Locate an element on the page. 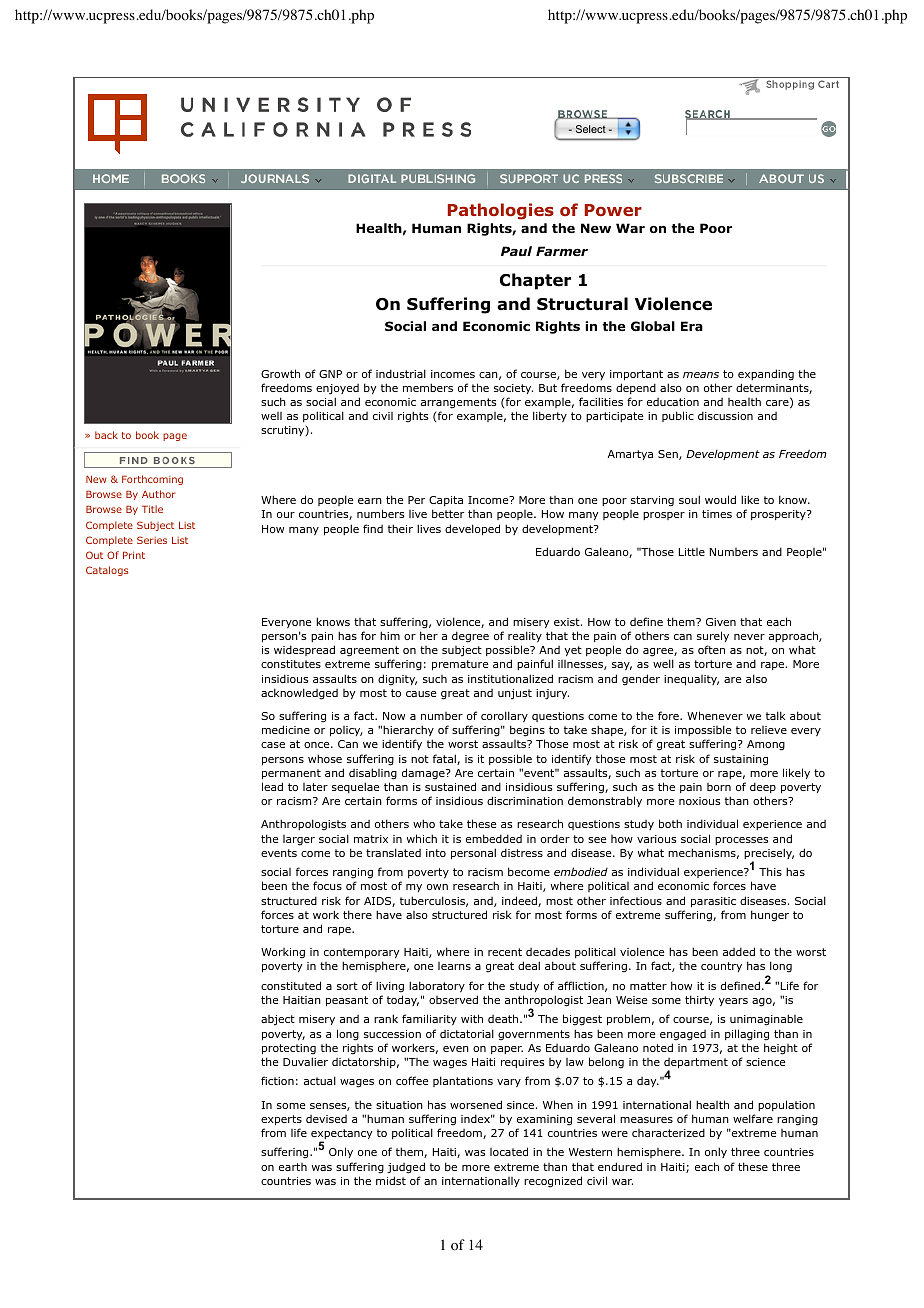  Power is located at coordinates (613, 210).
